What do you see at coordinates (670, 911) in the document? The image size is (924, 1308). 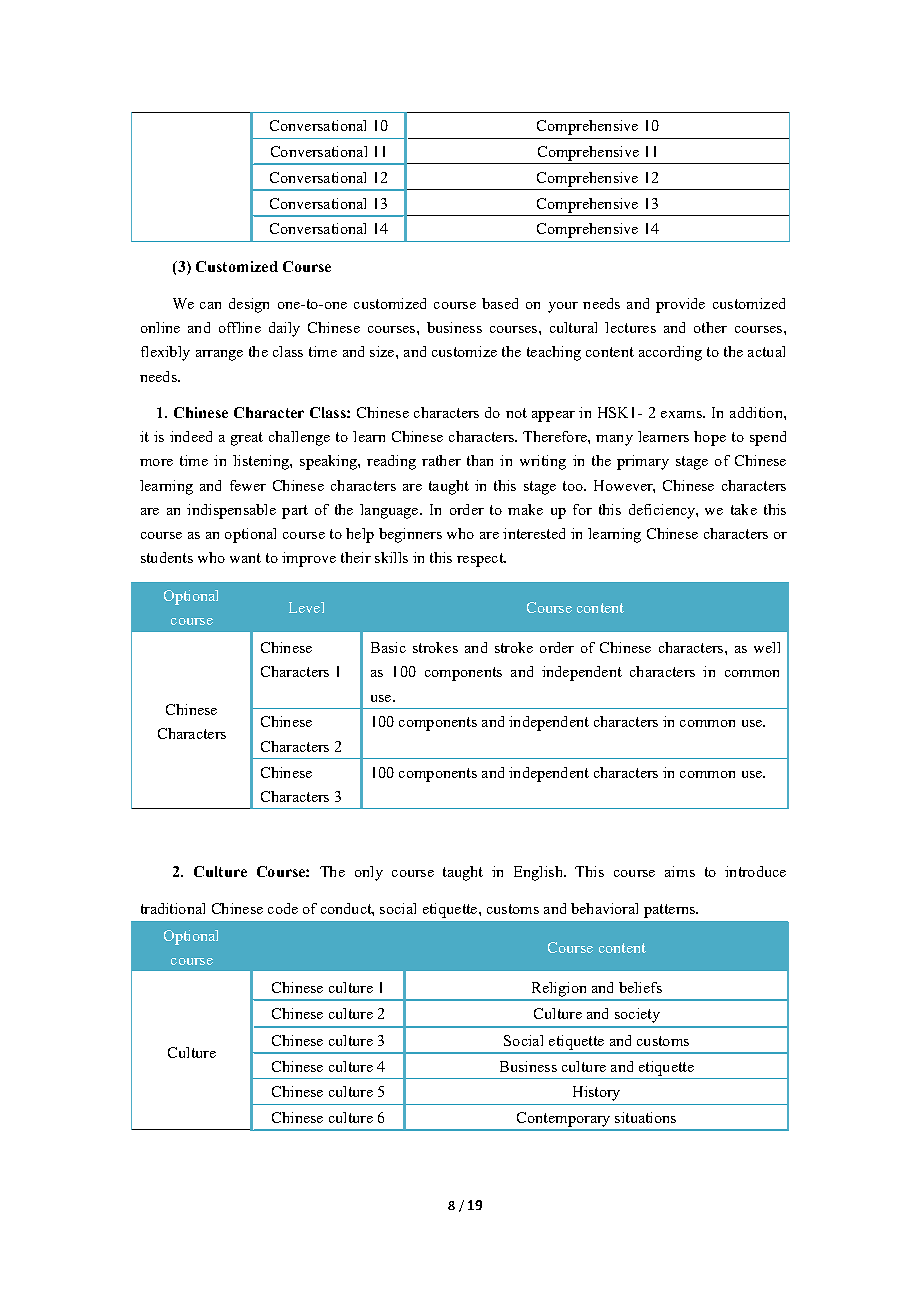 I see `patterns` at bounding box center [670, 911].
